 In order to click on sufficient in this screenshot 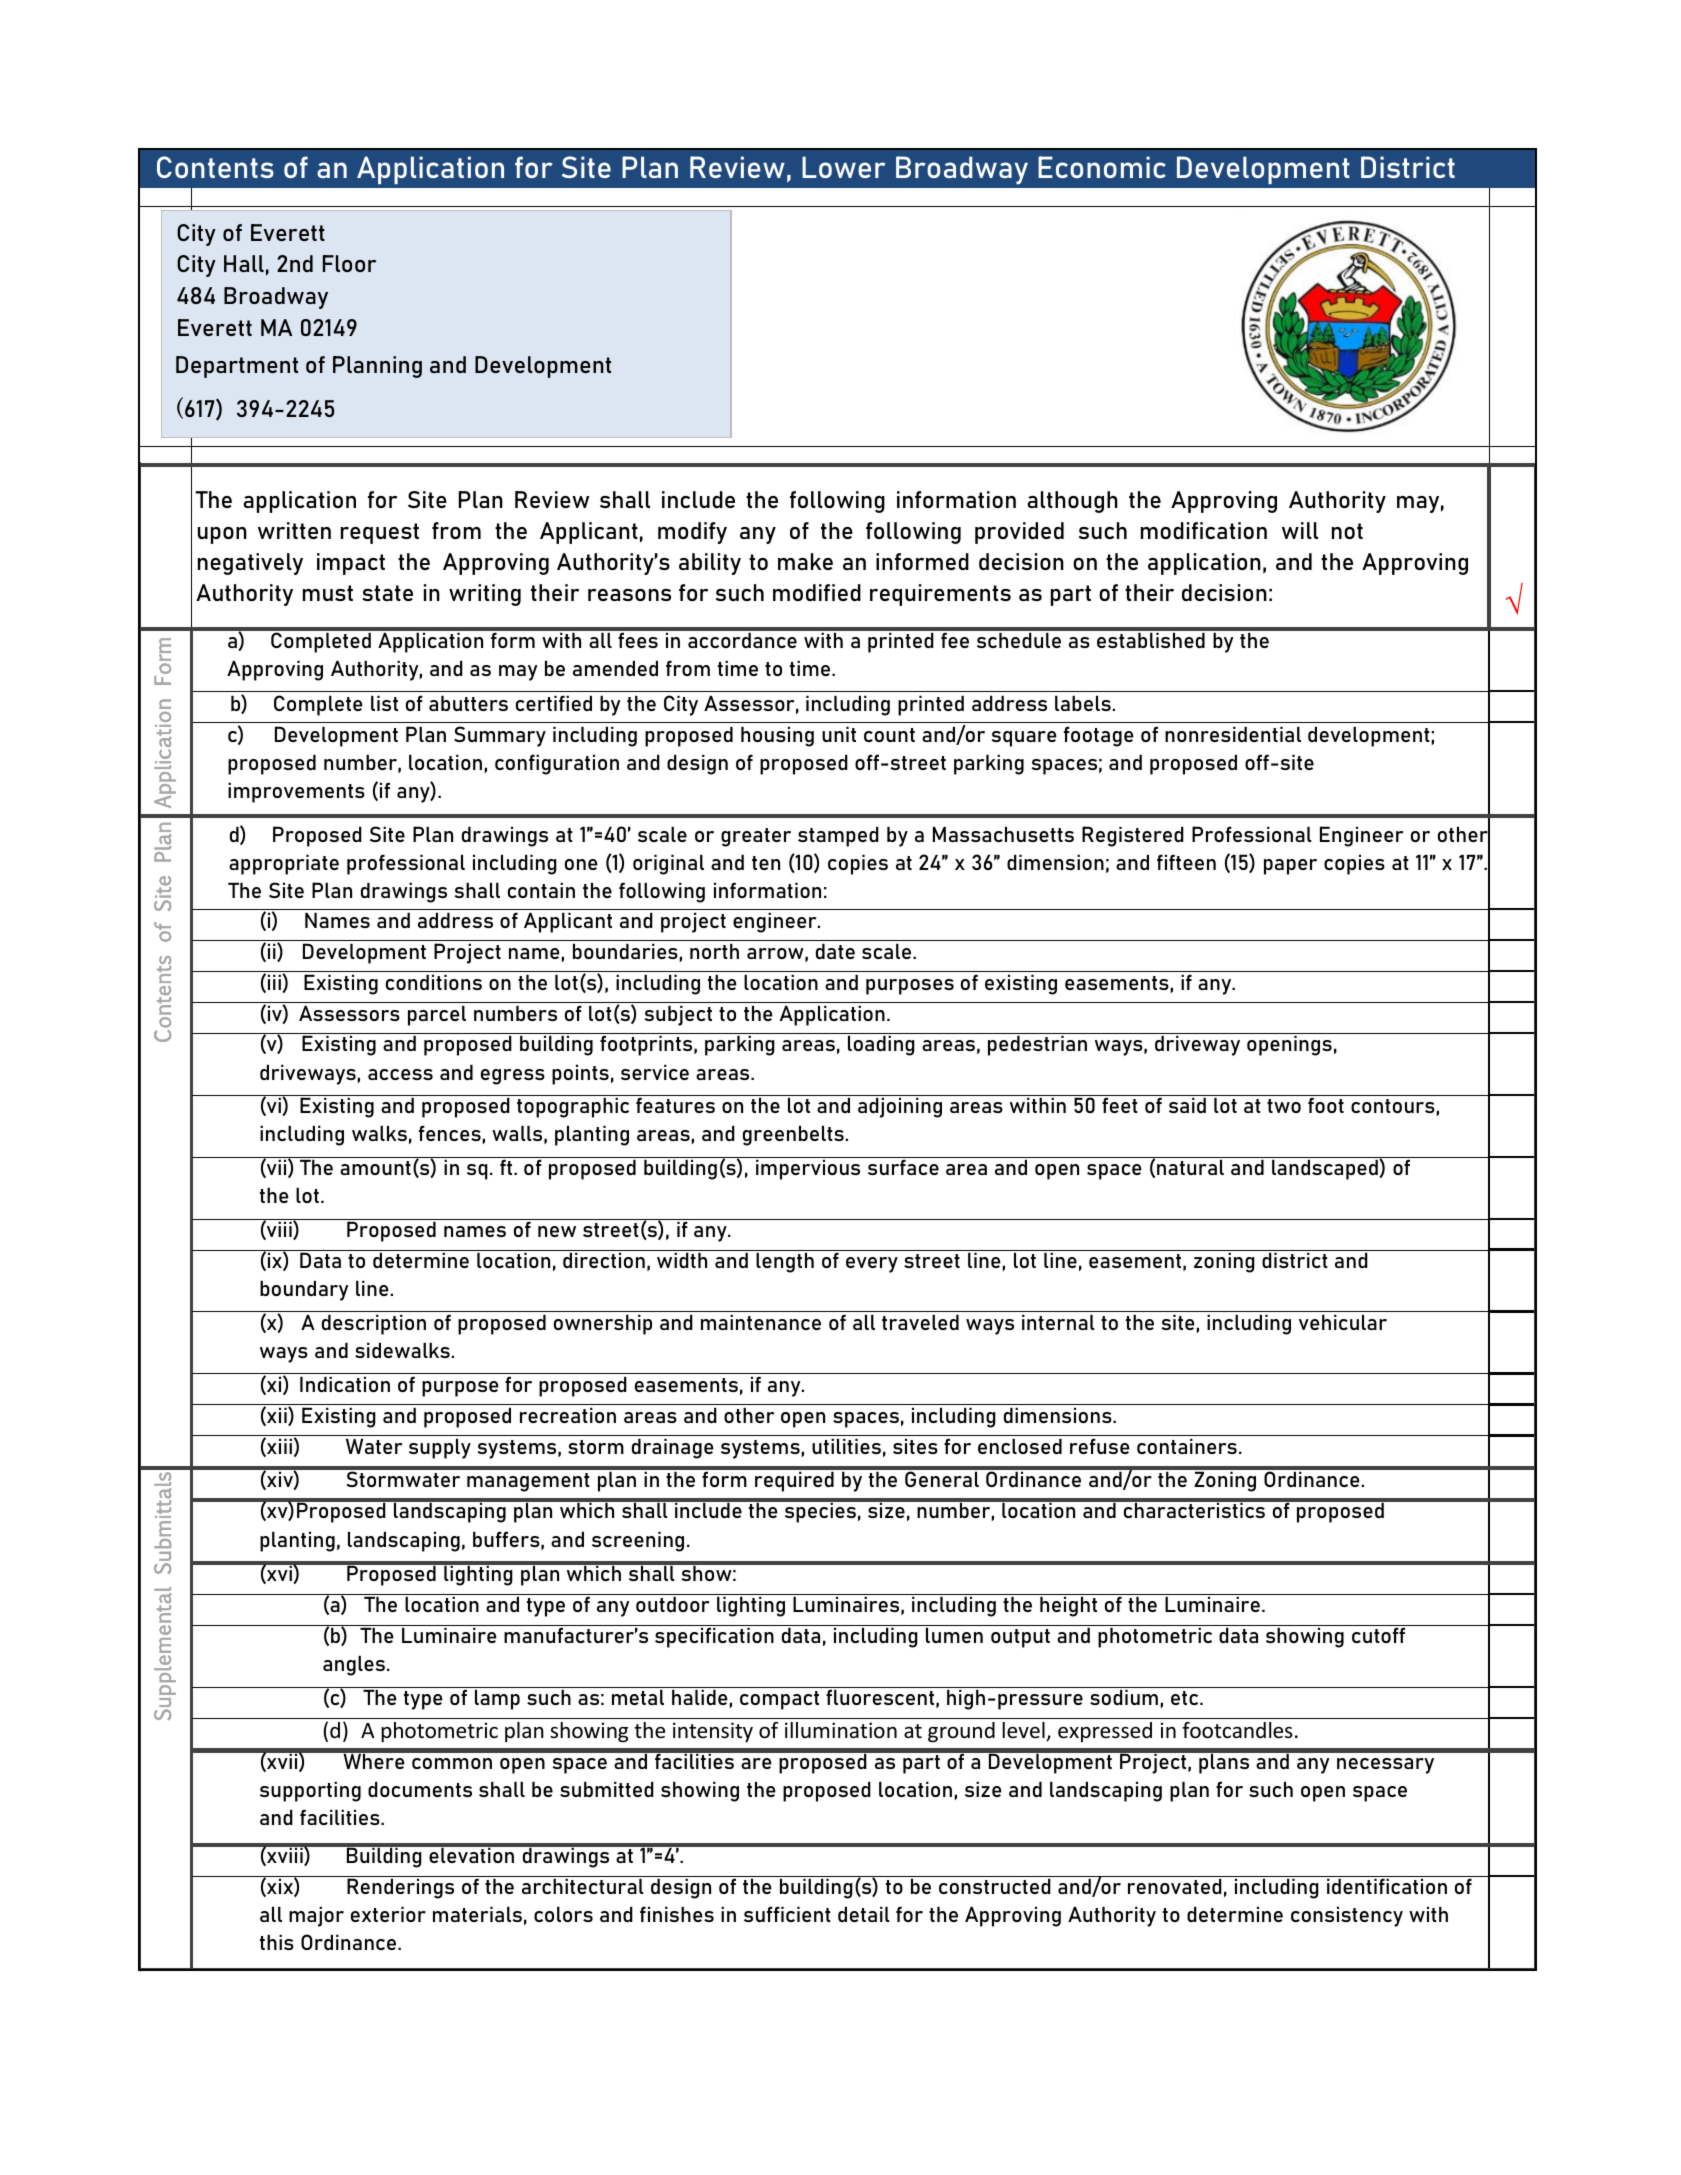, I will do `click(787, 1914)`.
